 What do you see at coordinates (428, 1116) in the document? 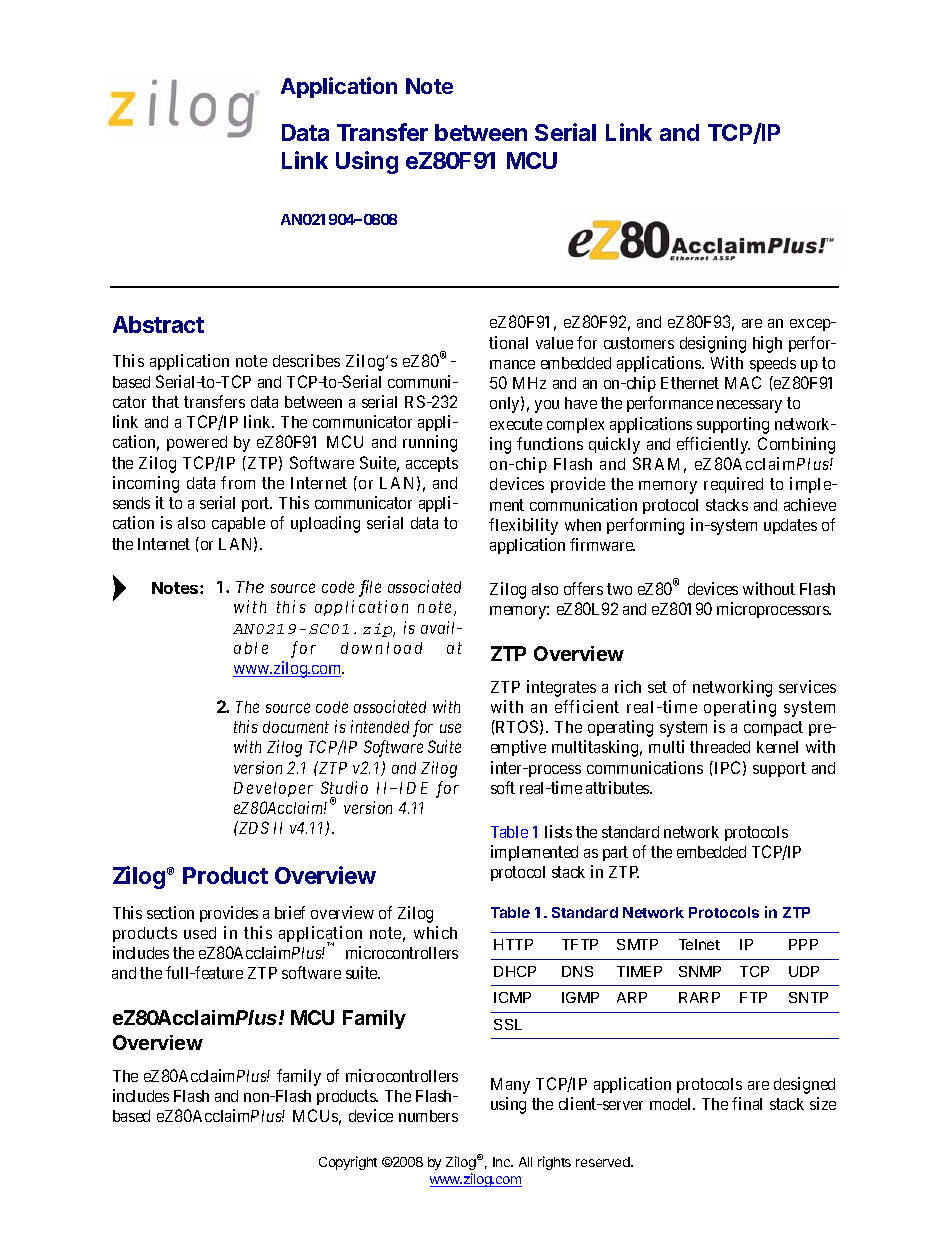
I see `numbers` at bounding box center [428, 1116].
